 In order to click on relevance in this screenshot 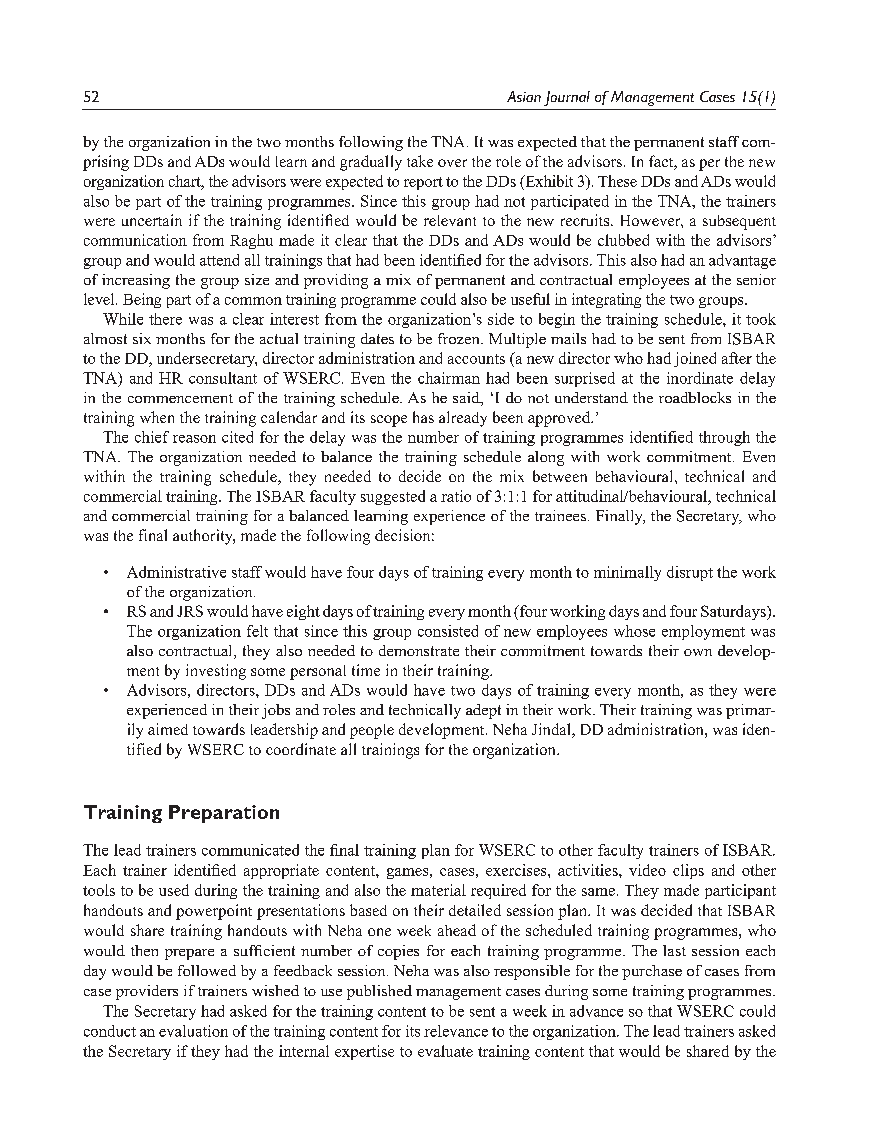, I will do `click(456, 1031)`.
